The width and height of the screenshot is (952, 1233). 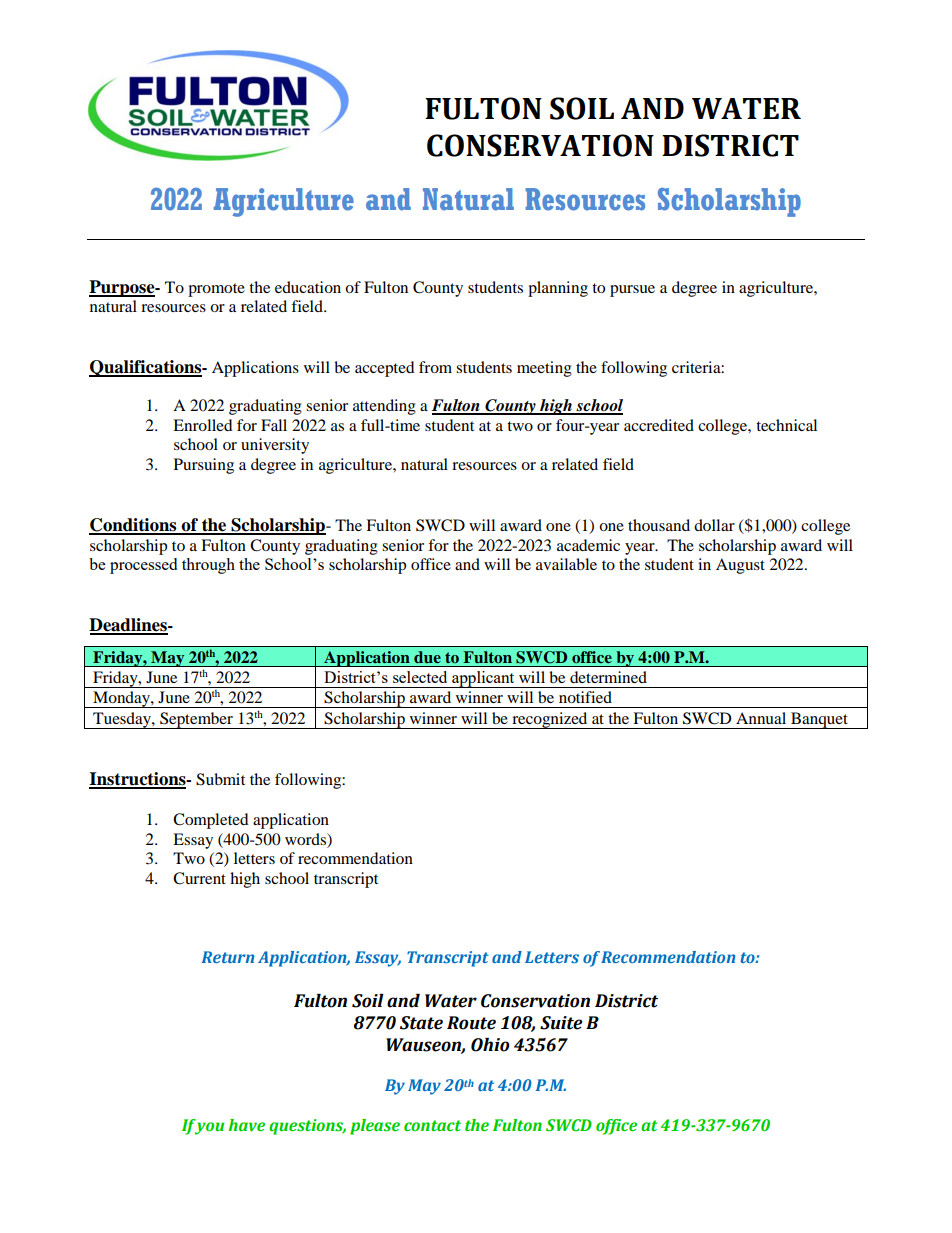 I want to click on applicant, so click(x=483, y=679).
